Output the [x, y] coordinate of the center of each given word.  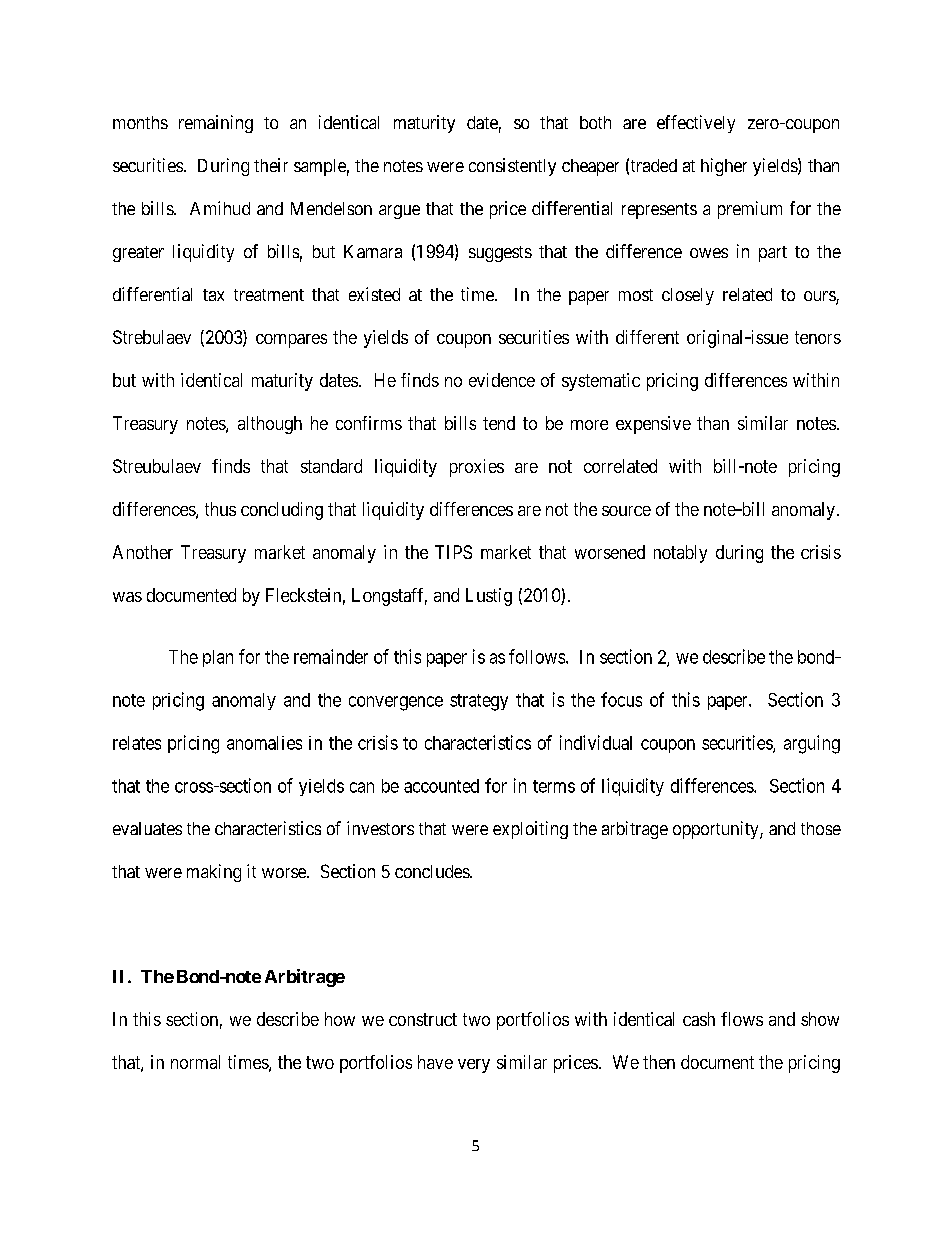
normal [195, 1062]
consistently [512, 167]
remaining [216, 124]
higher [724, 167]
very [474, 1066]
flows [742, 1019]
